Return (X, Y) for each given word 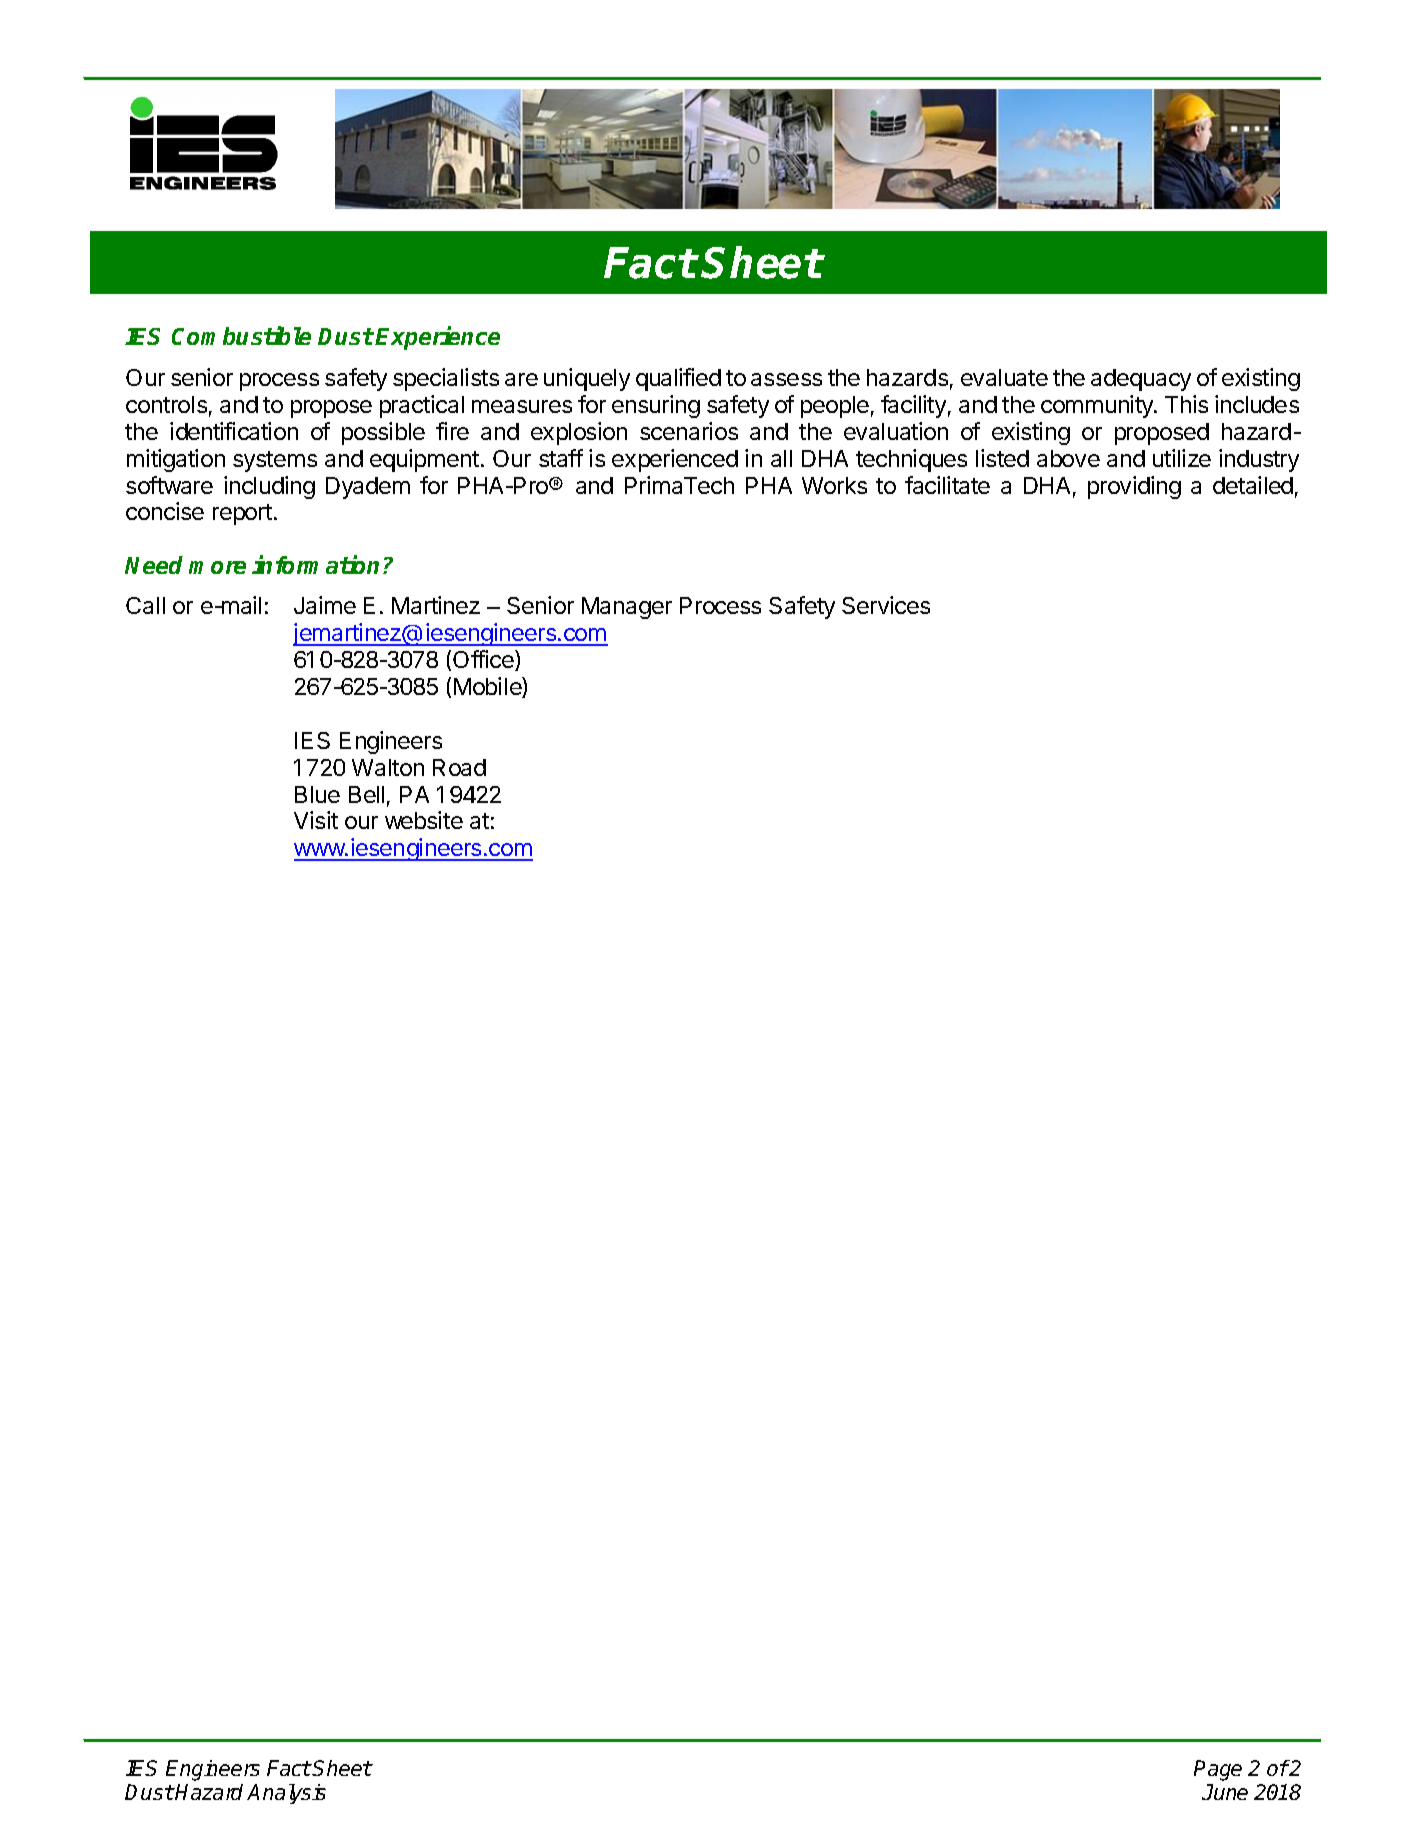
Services (886, 605)
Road (459, 767)
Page (1218, 1770)
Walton (388, 767)
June (1225, 1792)
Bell (366, 794)
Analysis (286, 1794)
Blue (317, 794)
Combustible (241, 335)
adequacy (1141, 380)
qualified (678, 379)
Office (484, 660)
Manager (627, 608)
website (424, 820)
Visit (316, 820)
